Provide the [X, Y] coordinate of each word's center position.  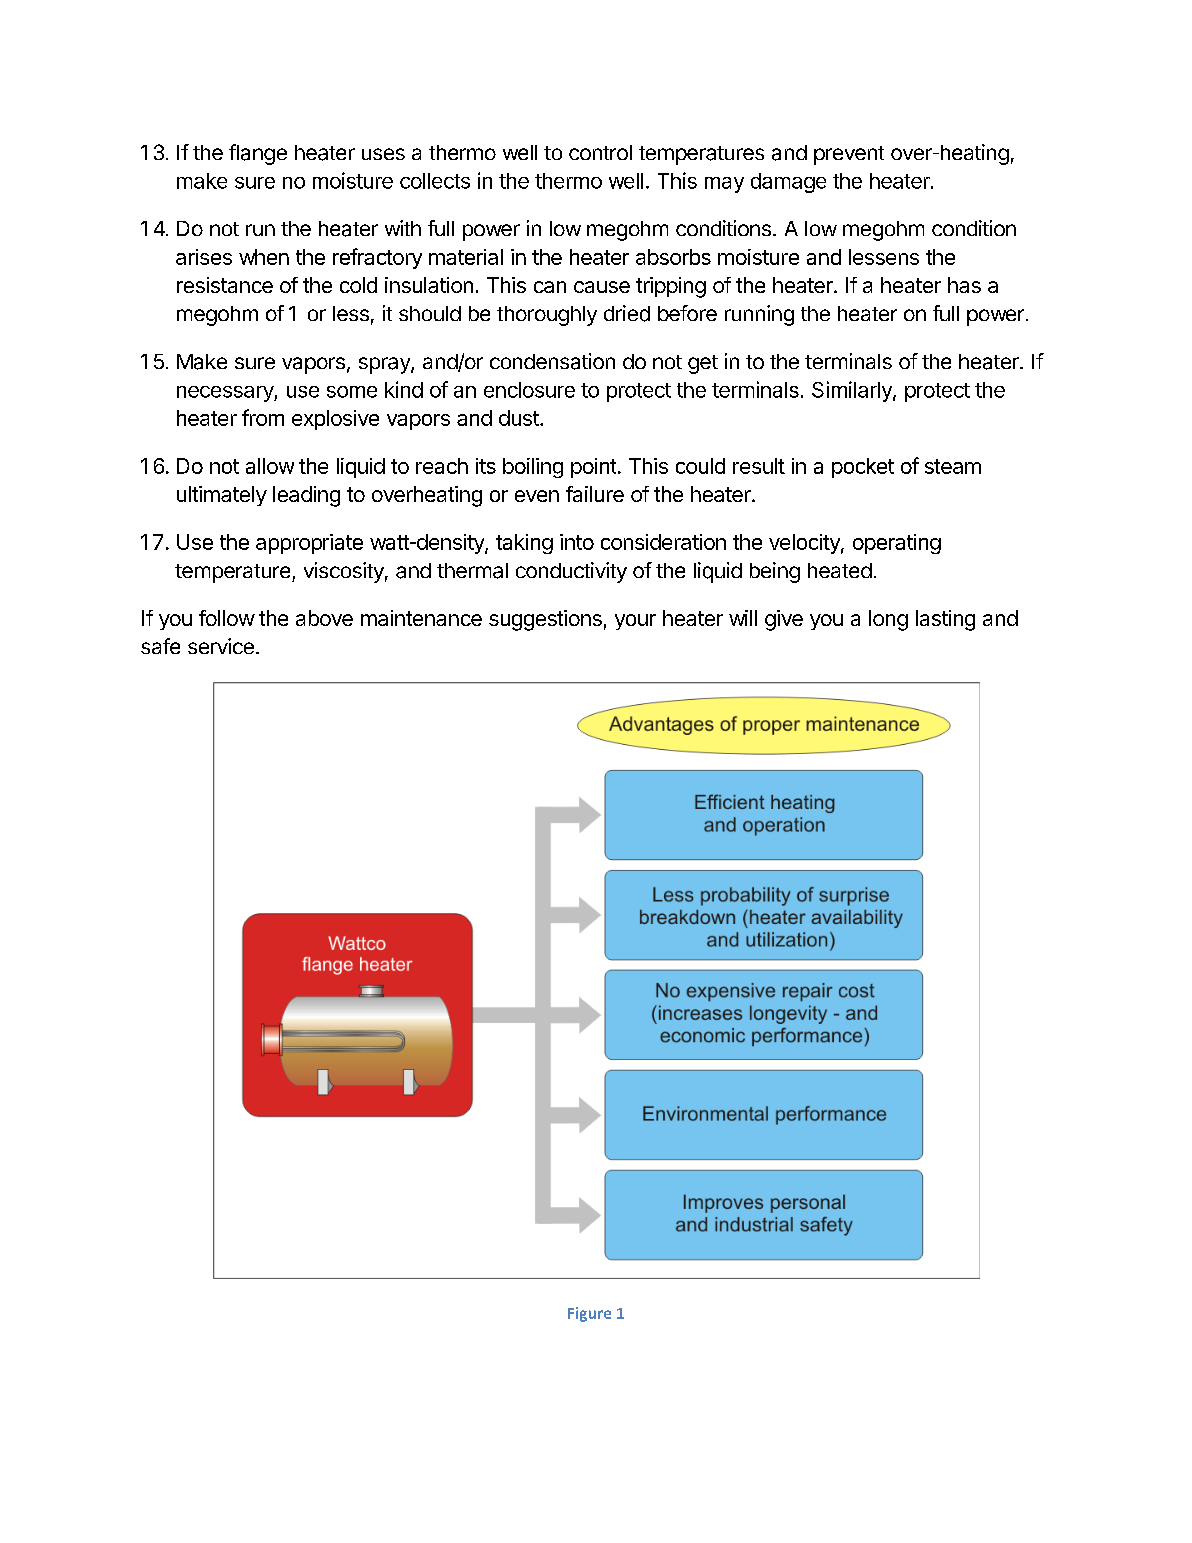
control [600, 152]
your [635, 622]
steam [953, 466]
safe [160, 646]
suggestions [545, 620]
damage [788, 183]
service [221, 646]
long [888, 620]
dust [520, 418]
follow [227, 618]
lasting [945, 620]
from [263, 417]
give [784, 620]
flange [258, 154]
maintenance [421, 618]
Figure [589, 1314]
